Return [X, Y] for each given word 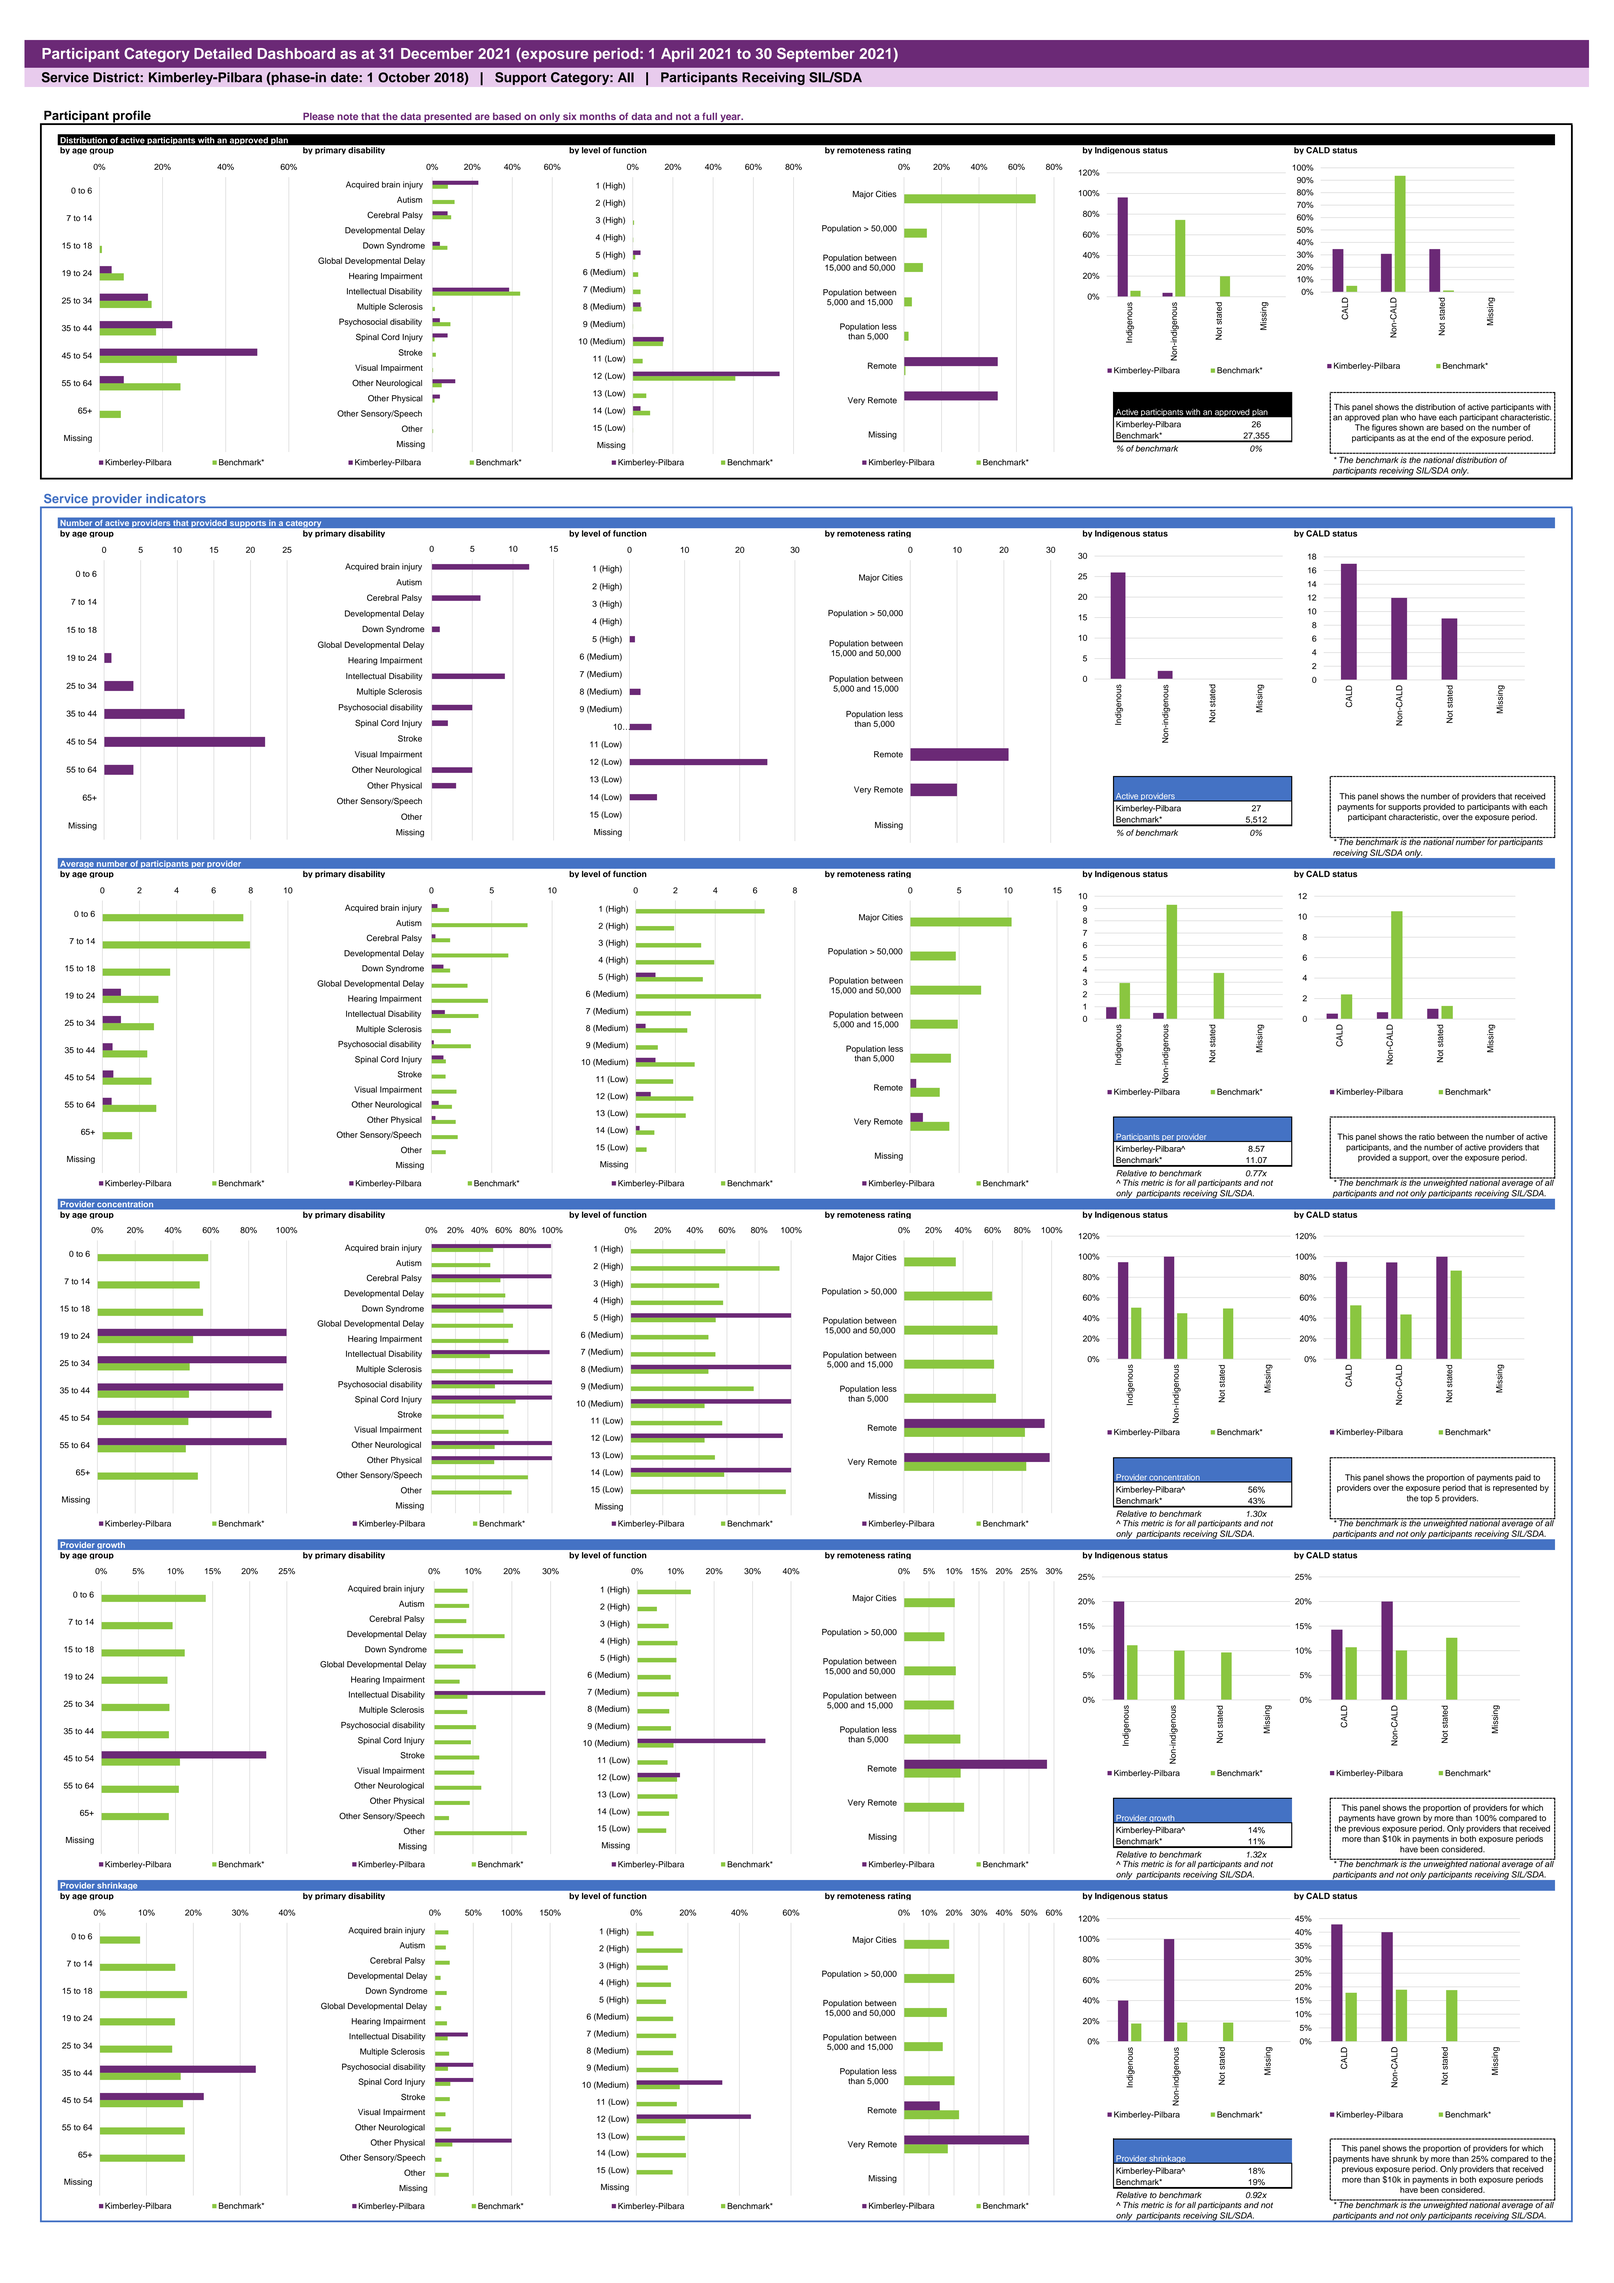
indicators [176, 498]
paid [1523, 1478]
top [1427, 1499]
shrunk [1404, 2158]
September [816, 55]
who [1408, 417]
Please [318, 116]
